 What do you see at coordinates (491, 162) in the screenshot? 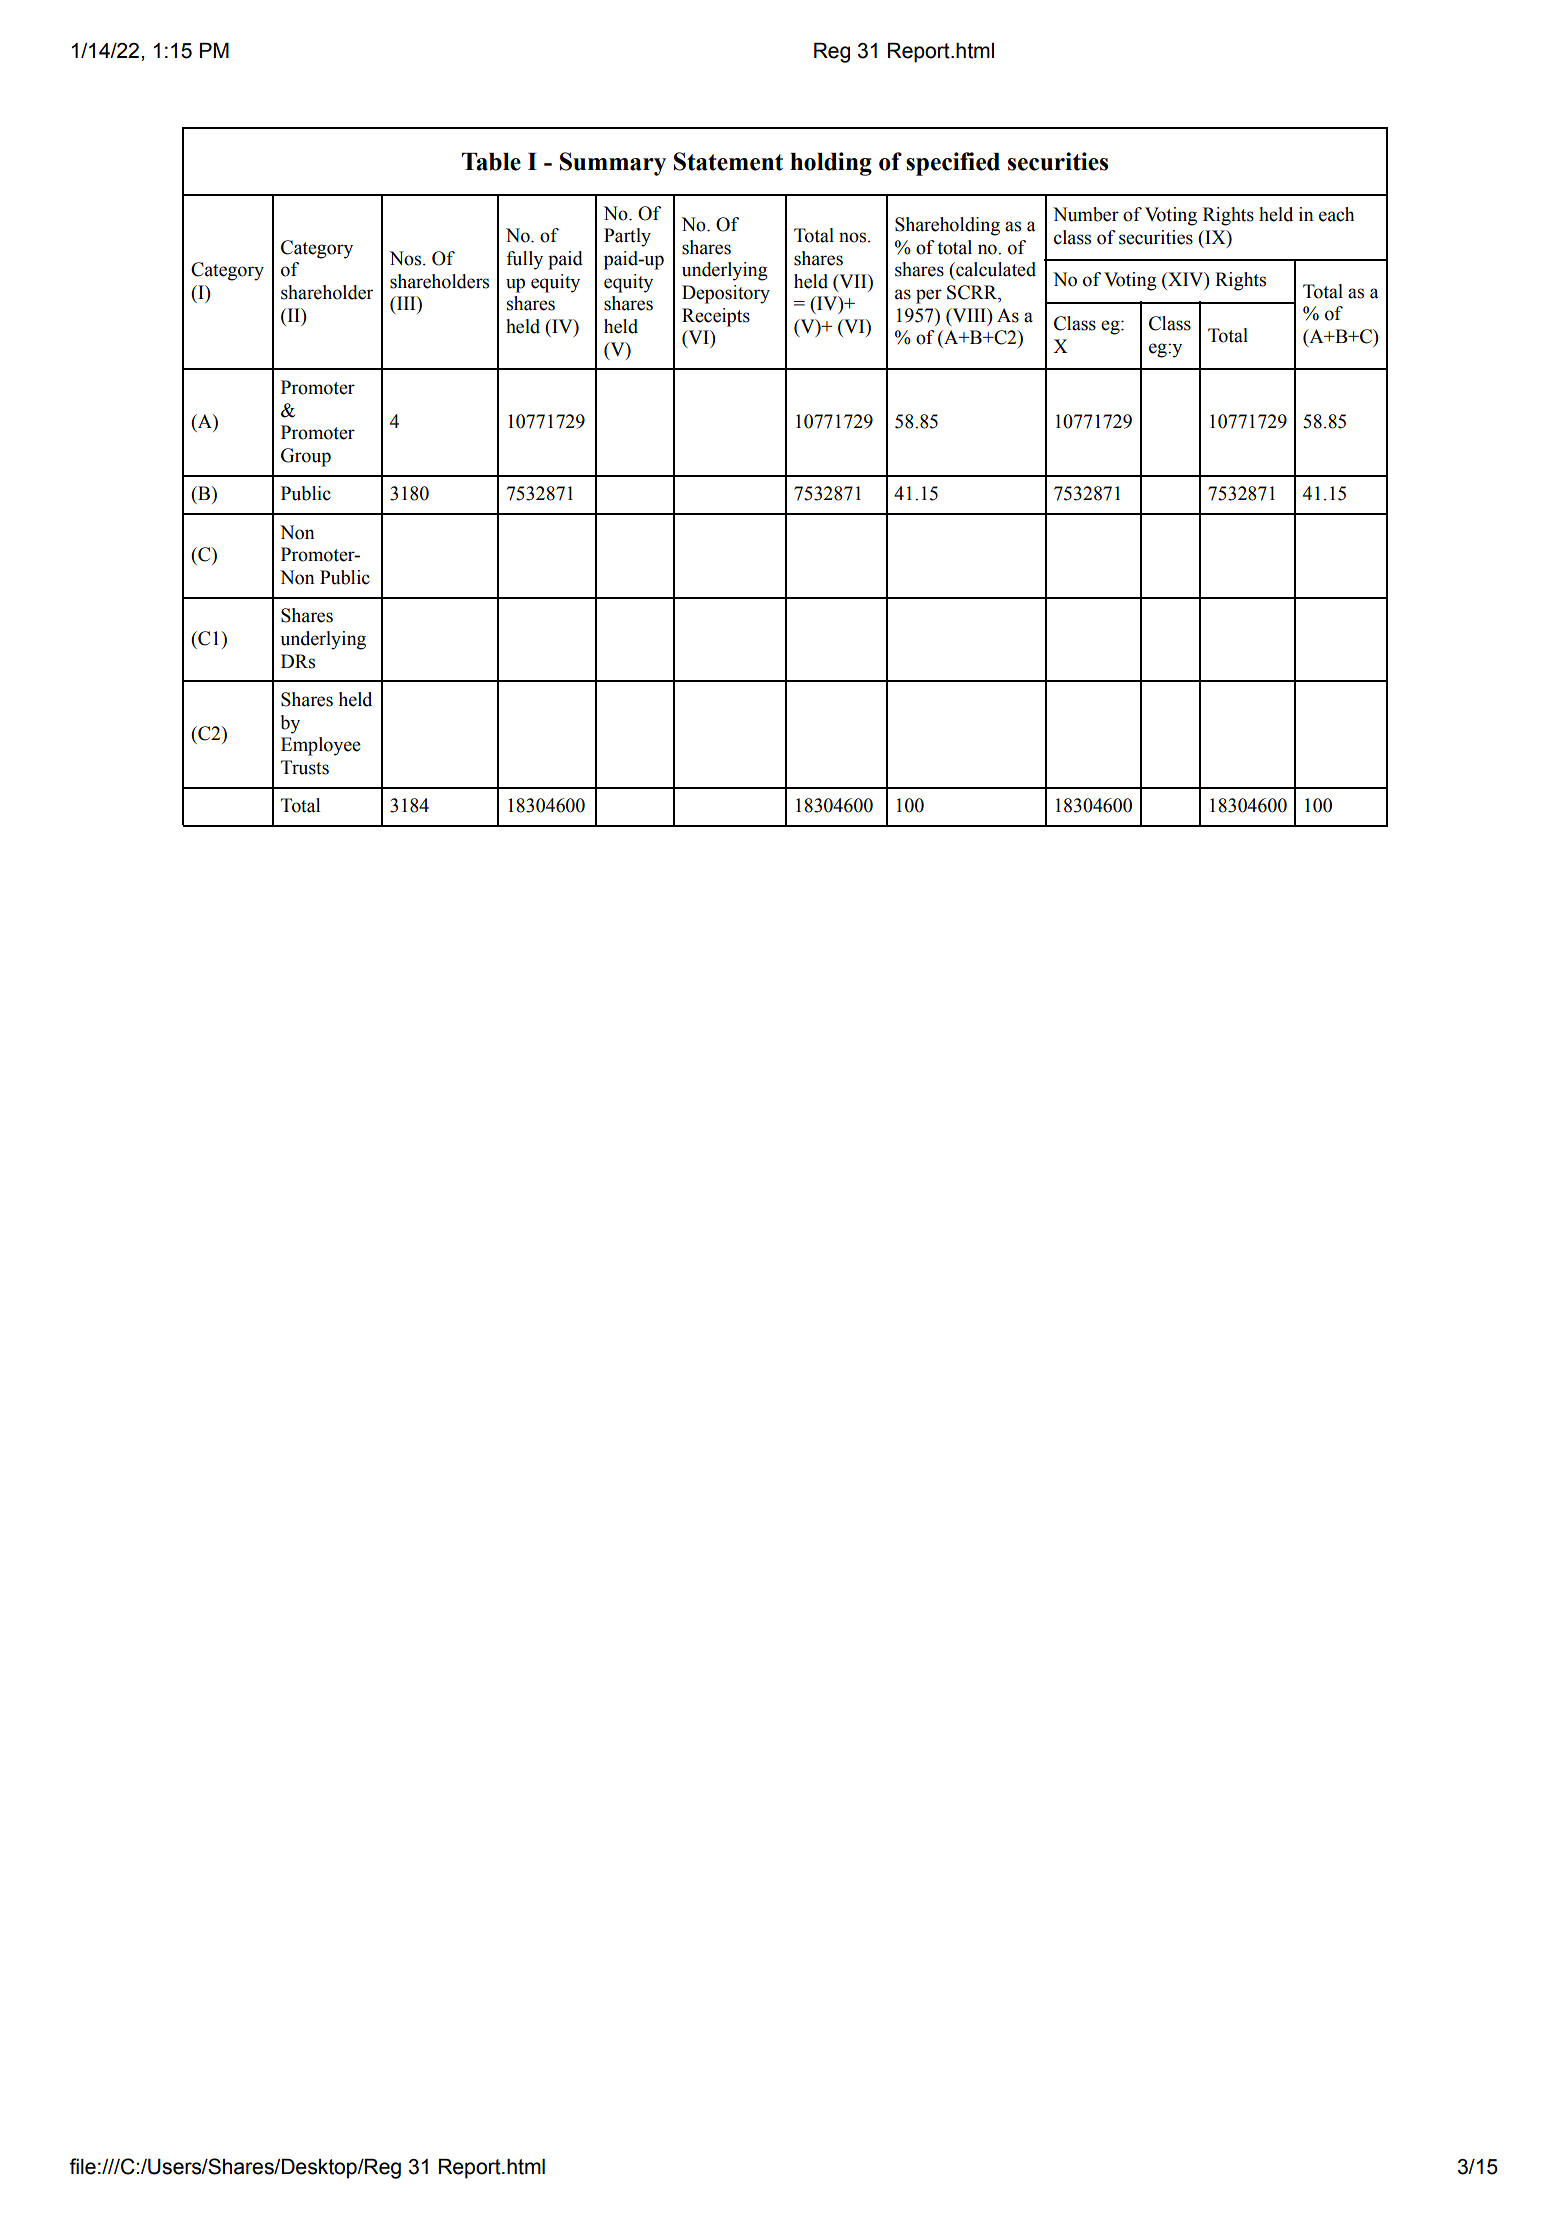
I see `Table` at bounding box center [491, 162].
